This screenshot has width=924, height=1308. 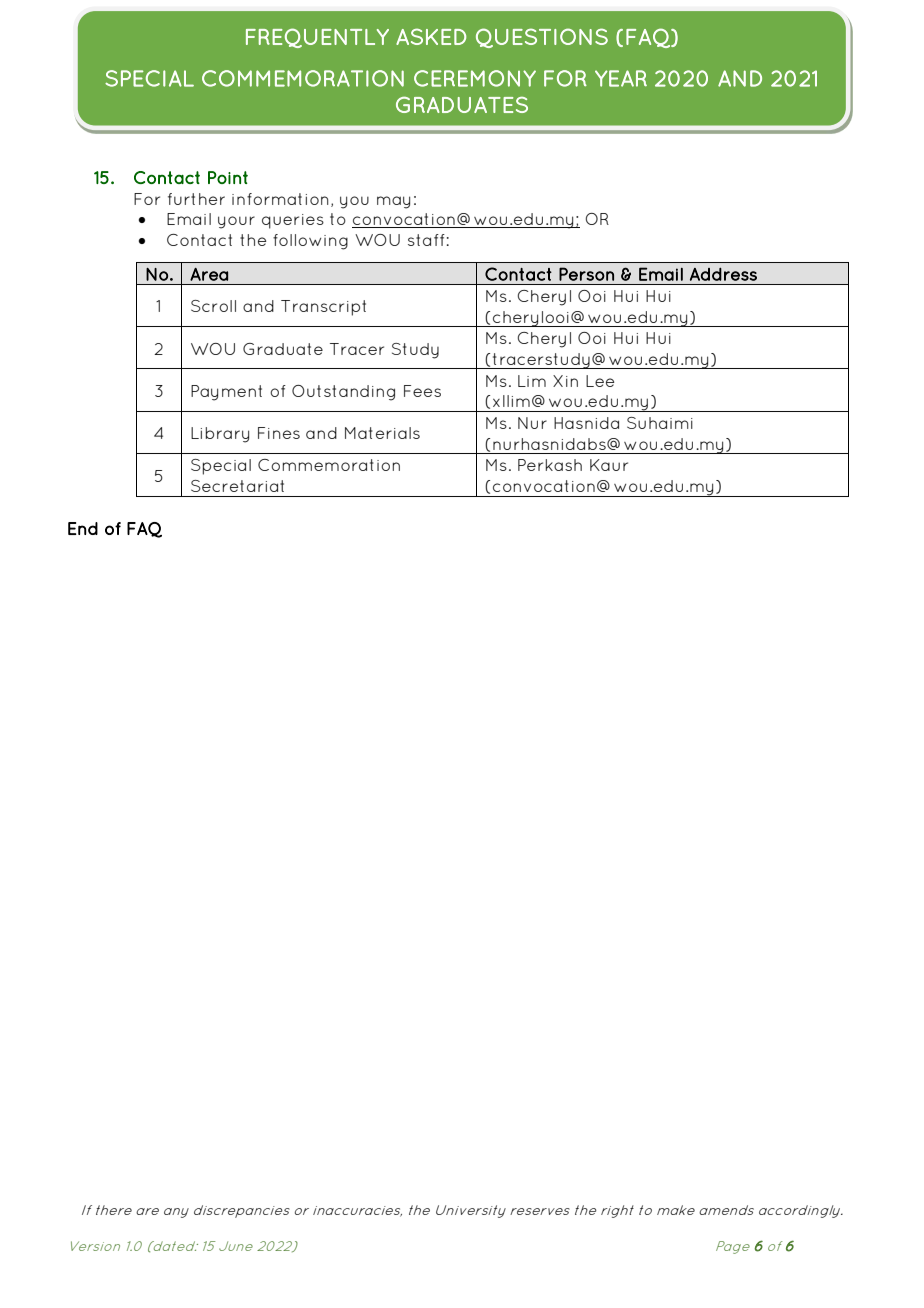 I want to click on Lee, so click(x=600, y=381).
